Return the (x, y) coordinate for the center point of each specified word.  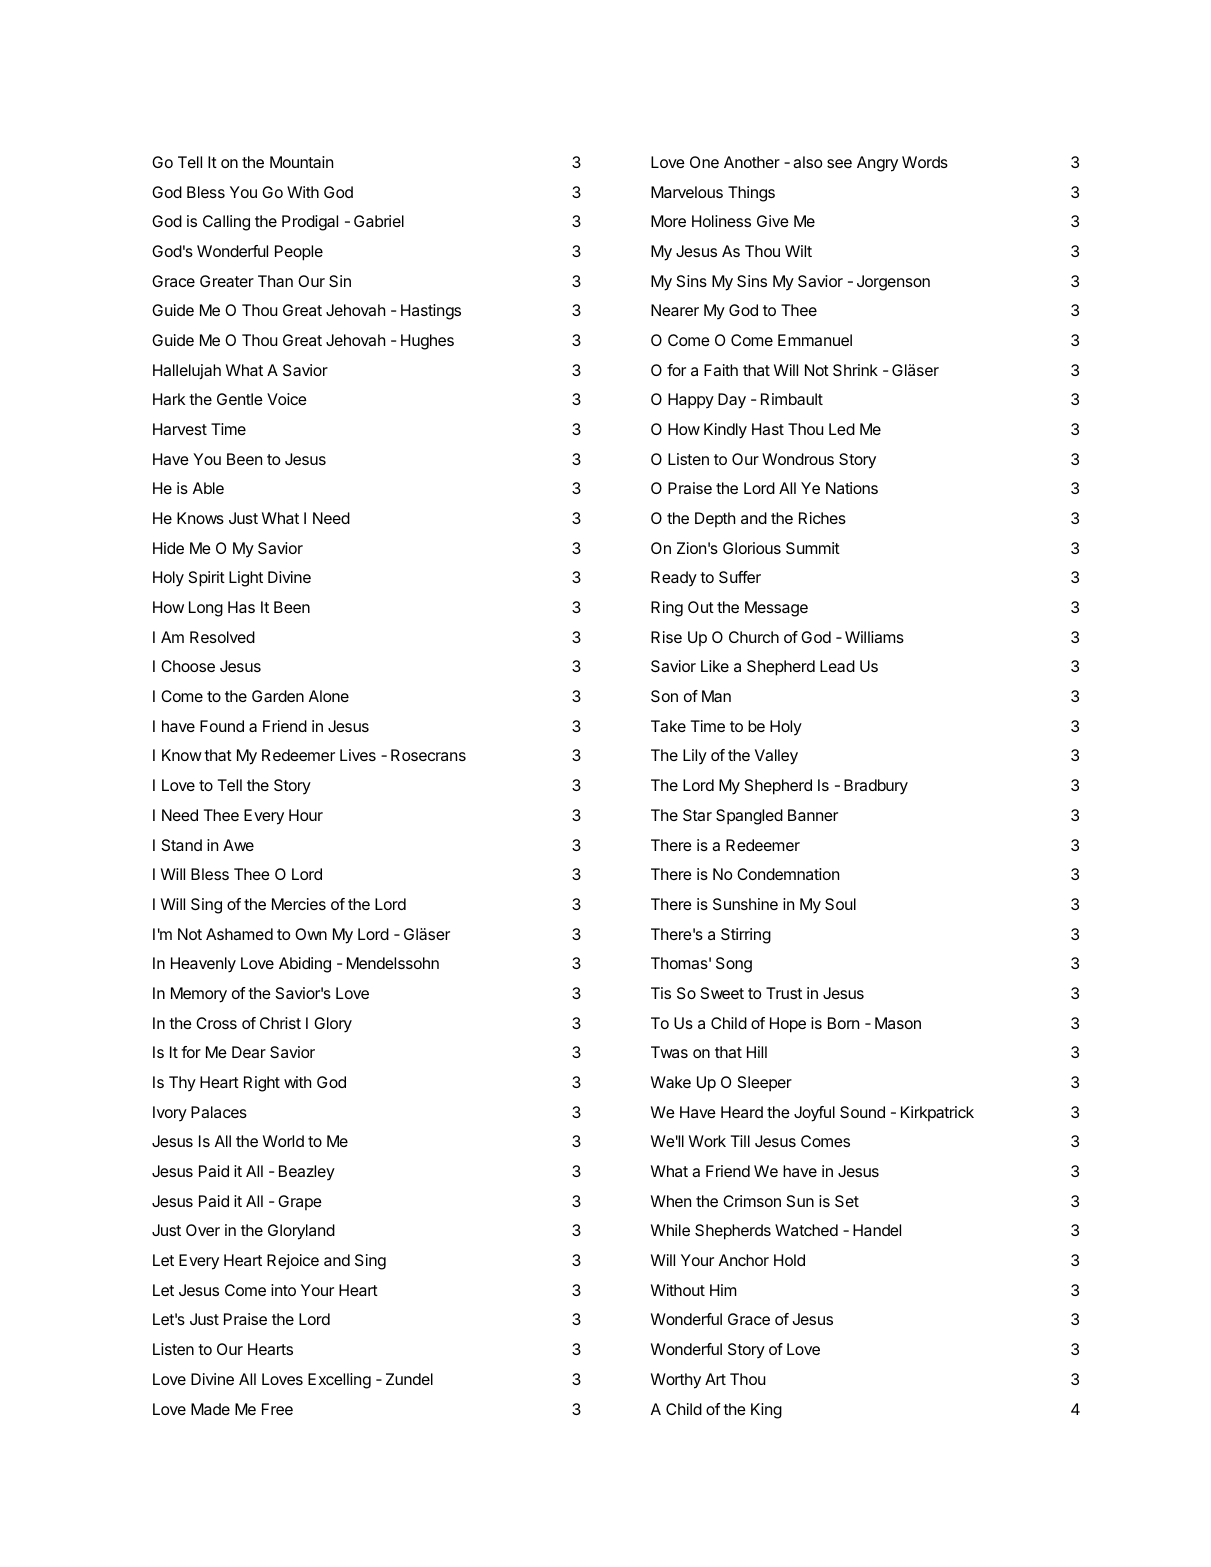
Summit (813, 548)
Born (843, 1023)
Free (277, 1409)
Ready (674, 579)
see (839, 163)
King (766, 1411)
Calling (226, 223)
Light (246, 579)
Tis (661, 993)
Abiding (305, 965)
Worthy (676, 1381)
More (668, 221)
